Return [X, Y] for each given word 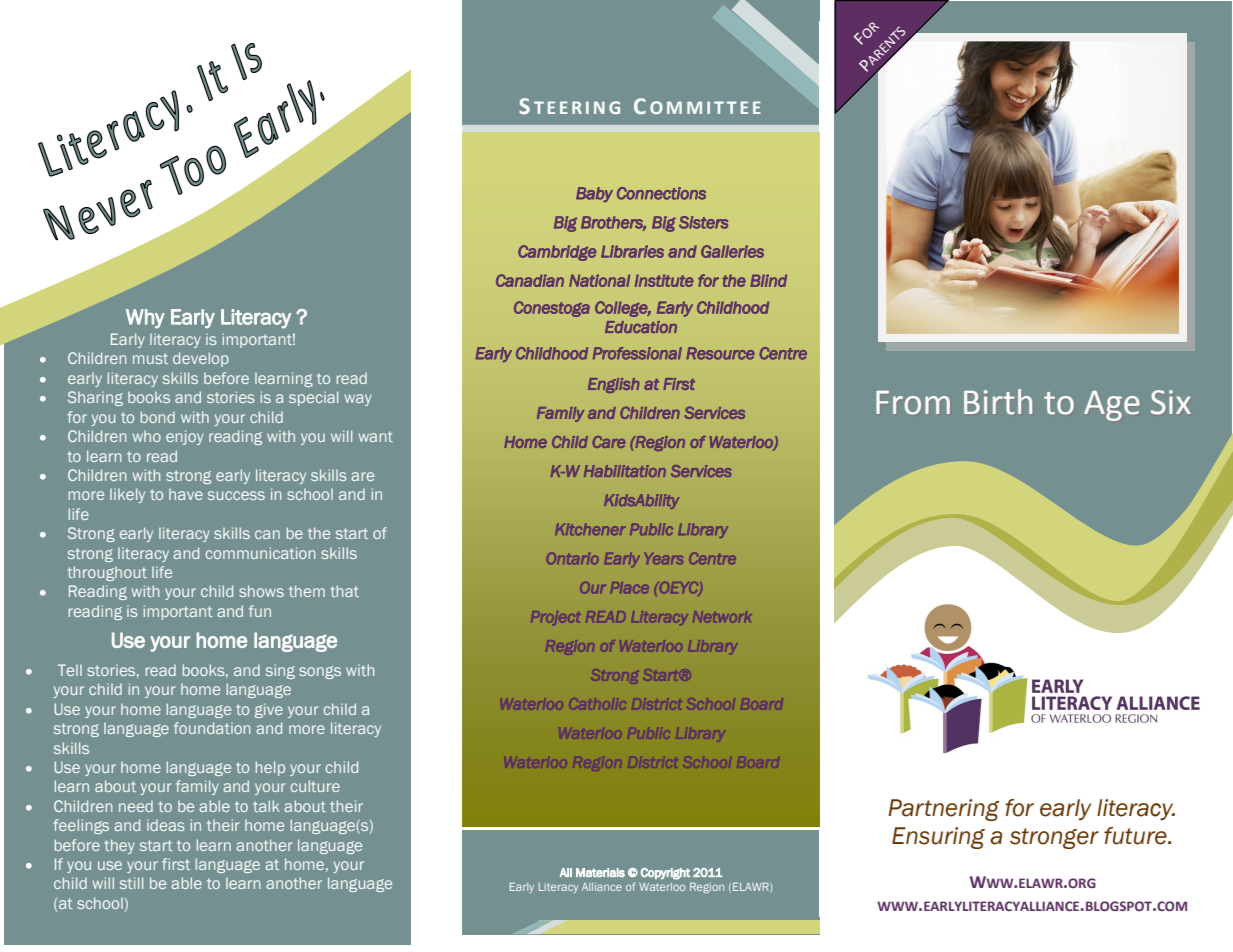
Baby [594, 195]
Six [1171, 402]
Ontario [572, 558]
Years [663, 559]
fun [260, 611]
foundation [212, 728]
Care [608, 442]
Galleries [732, 251]
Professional [637, 353]
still [131, 883]
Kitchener [590, 529]
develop [201, 359]
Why [145, 319]
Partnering [943, 810]
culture [315, 786]
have [186, 494]
